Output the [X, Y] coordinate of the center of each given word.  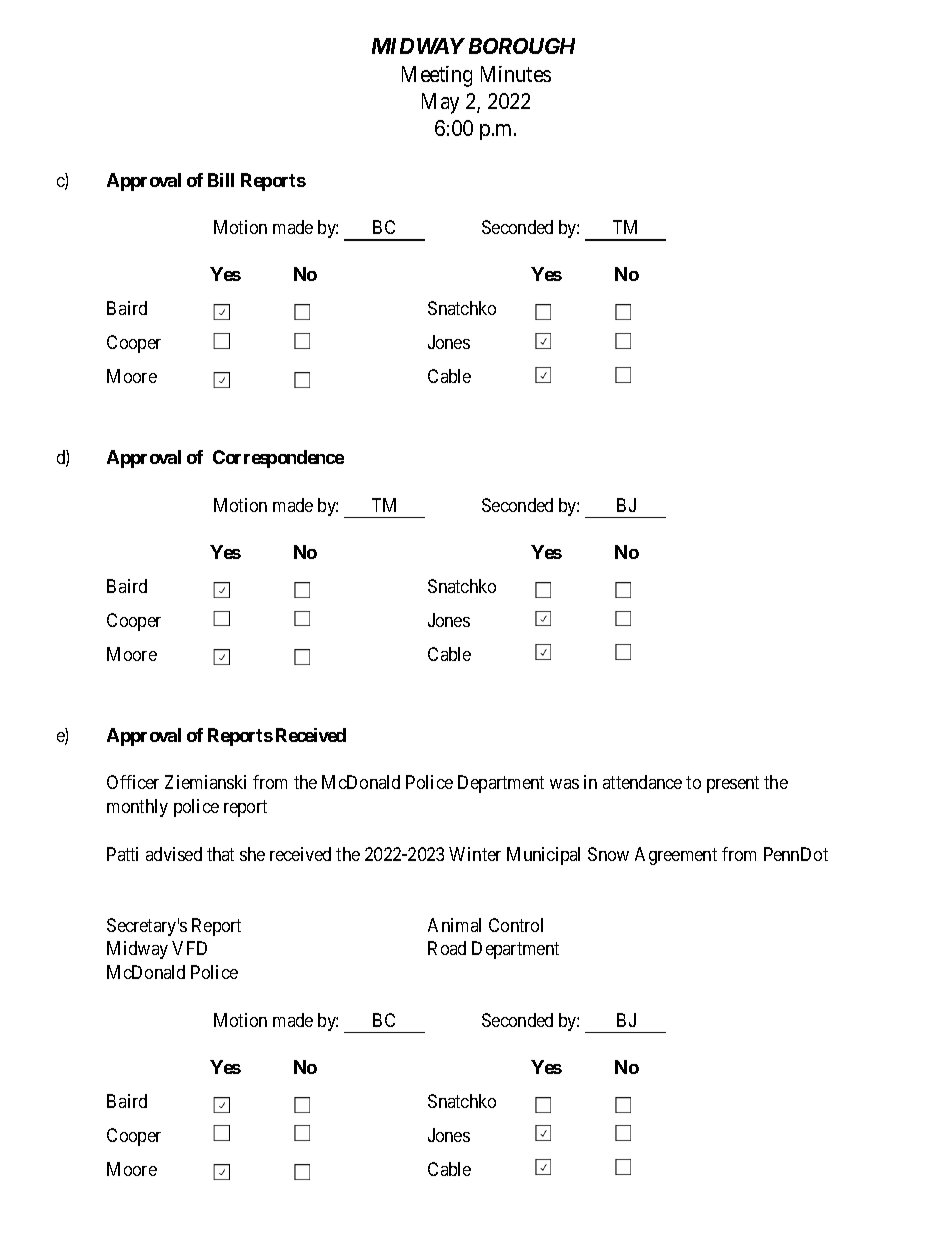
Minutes [516, 74]
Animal [454, 925]
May [440, 103]
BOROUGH [522, 46]
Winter [475, 854]
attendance [642, 782]
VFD [189, 948]
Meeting [437, 76]
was [564, 784]
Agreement [676, 856]
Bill [221, 180]
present [733, 785]
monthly [137, 808]
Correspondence [278, 459]
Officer [133, 782]
